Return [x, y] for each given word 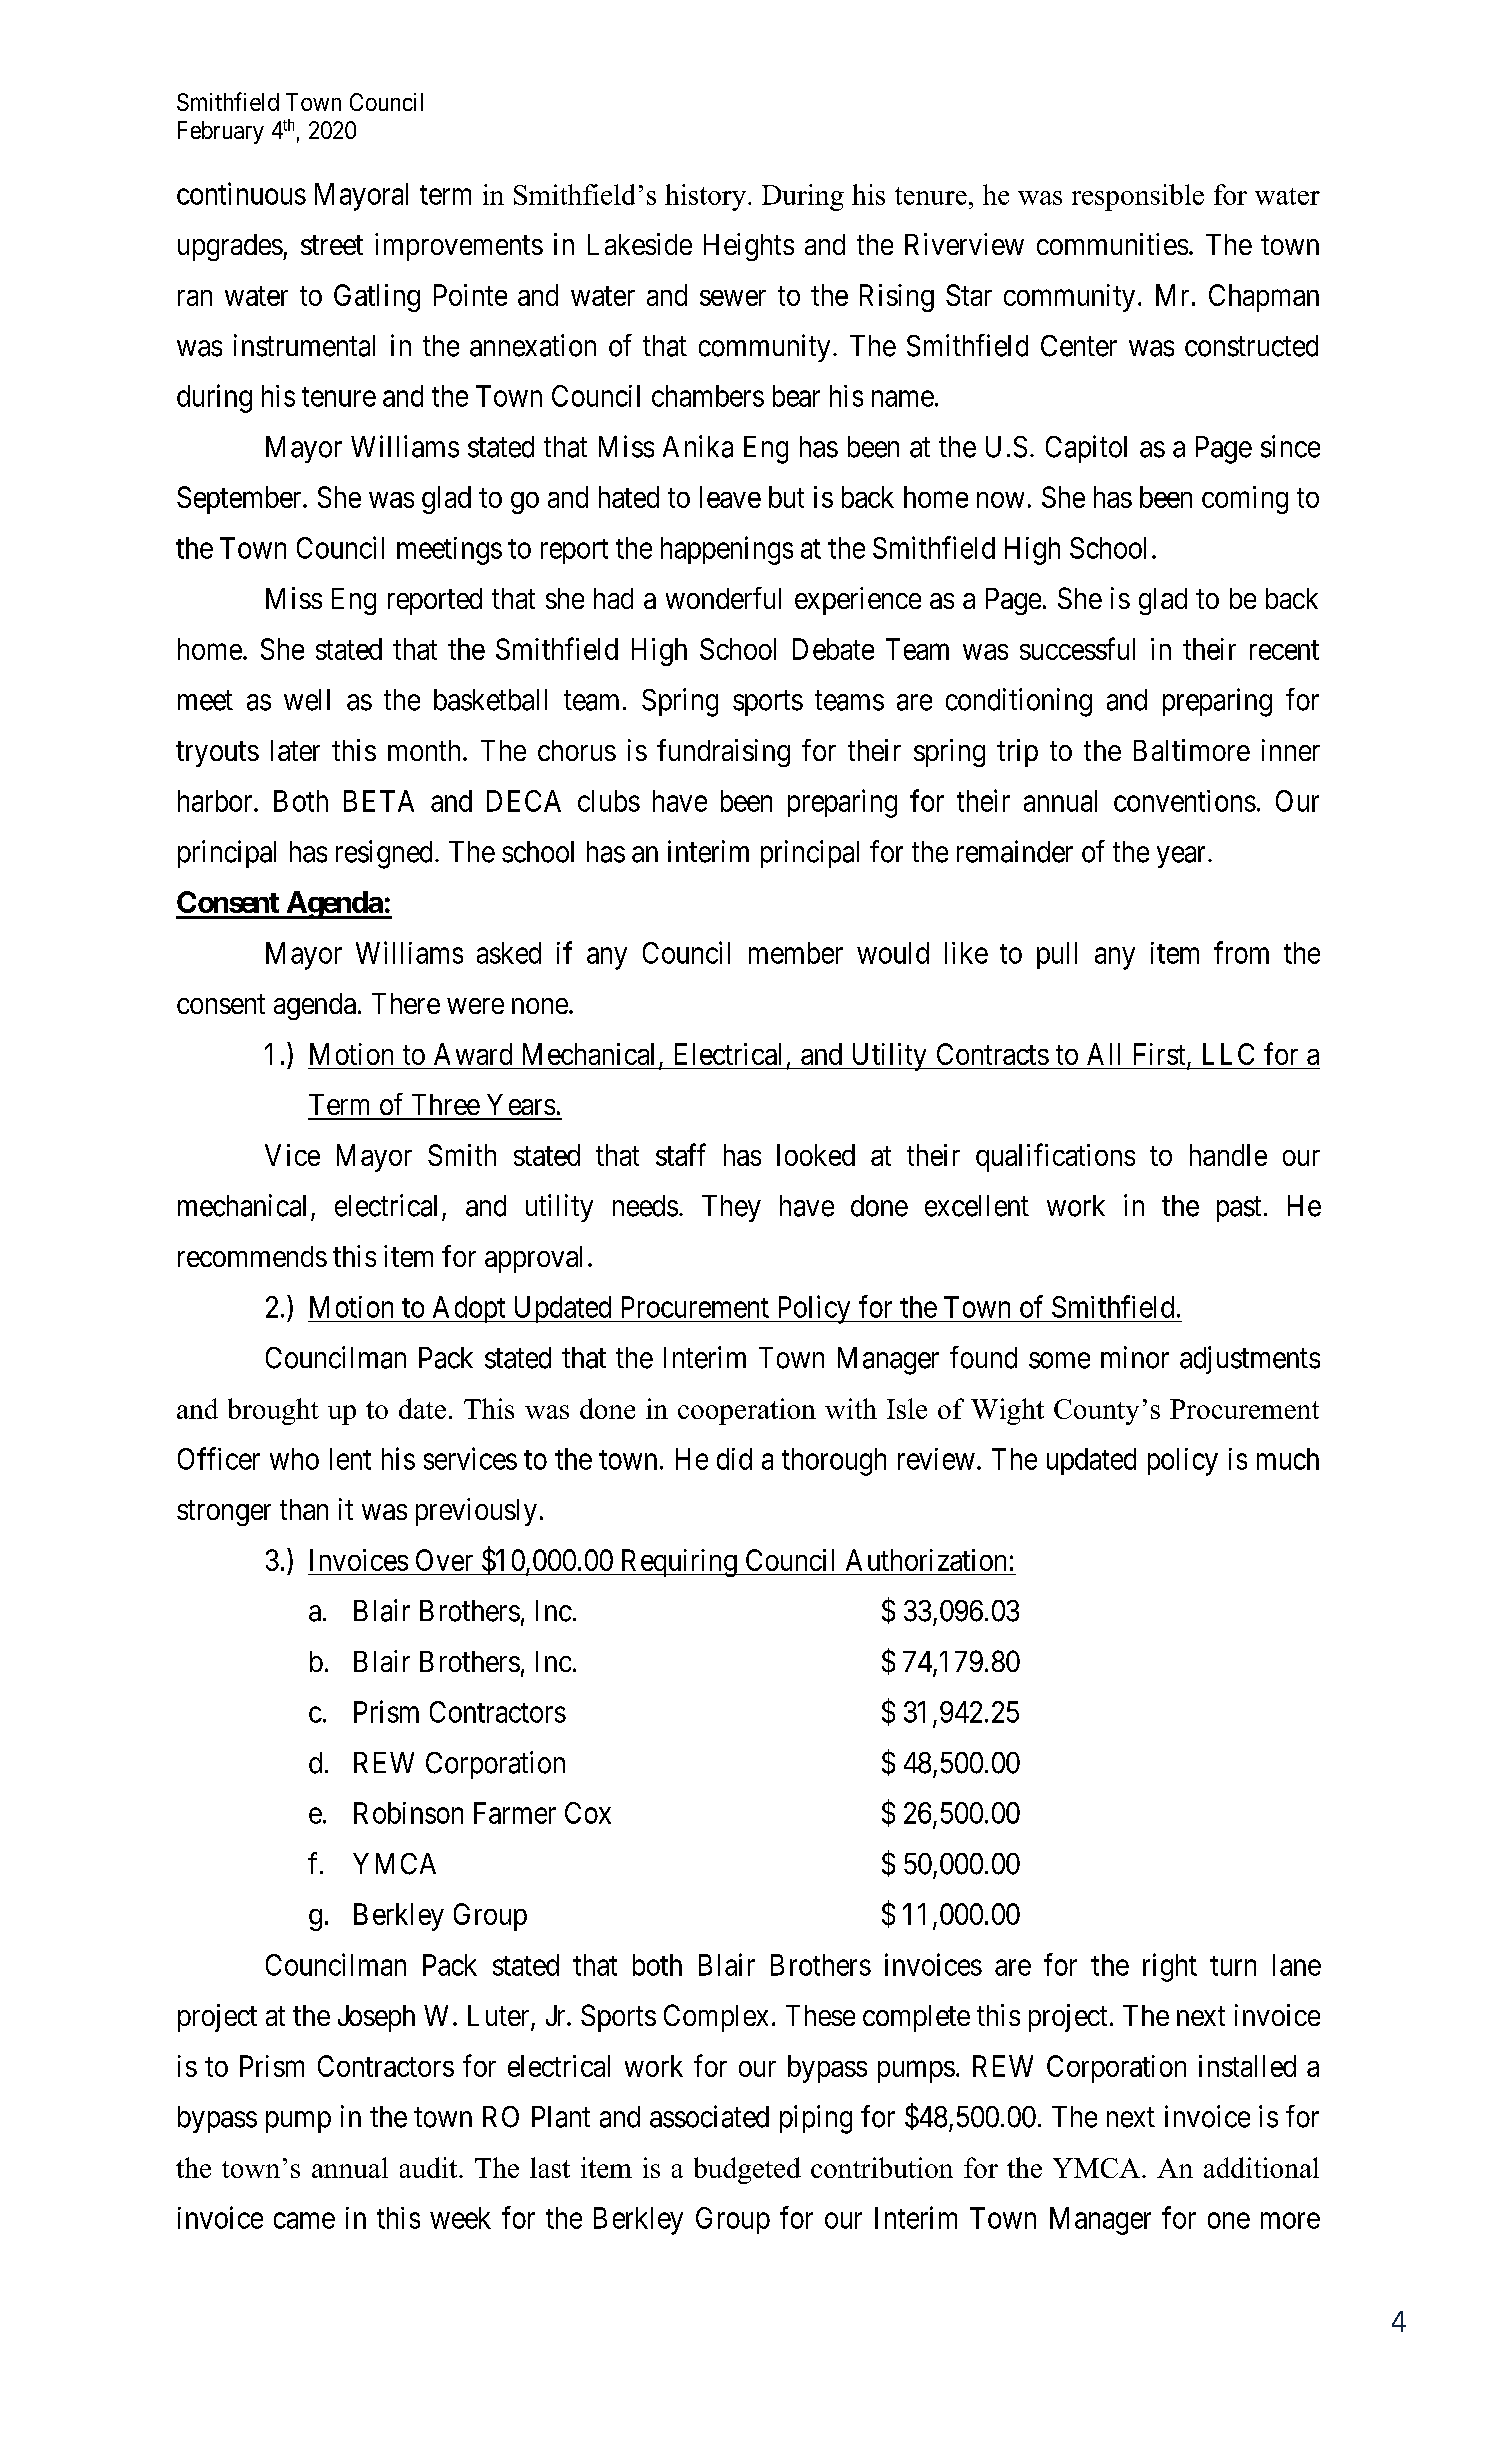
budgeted [747, 2170]
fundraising [723, 753]
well [307, 700]
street [332, 245]
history [707, 197]
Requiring [678, 1563]
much [1288, 1459]
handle [1228, 1155]
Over [444, 1560]
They [731, 1208]
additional [1261, 2167]
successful [1077, 648]
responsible [1138, 197]
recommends [252, 1256]
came [304, 2220]
